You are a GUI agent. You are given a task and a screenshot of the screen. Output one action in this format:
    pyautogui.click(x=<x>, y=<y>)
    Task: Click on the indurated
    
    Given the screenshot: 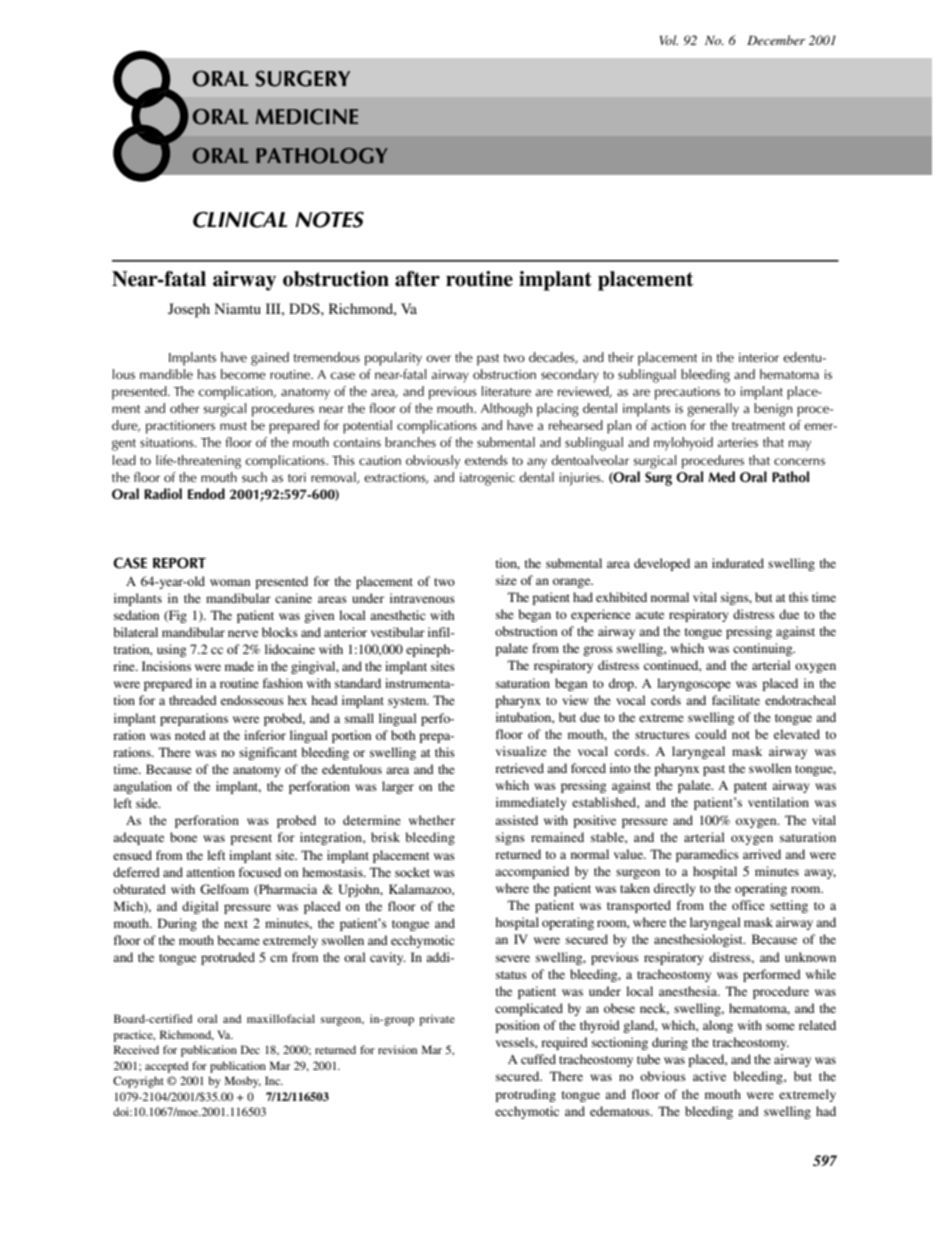 What is the action you would take?
    pyautogui.click(x=738, y=563)
